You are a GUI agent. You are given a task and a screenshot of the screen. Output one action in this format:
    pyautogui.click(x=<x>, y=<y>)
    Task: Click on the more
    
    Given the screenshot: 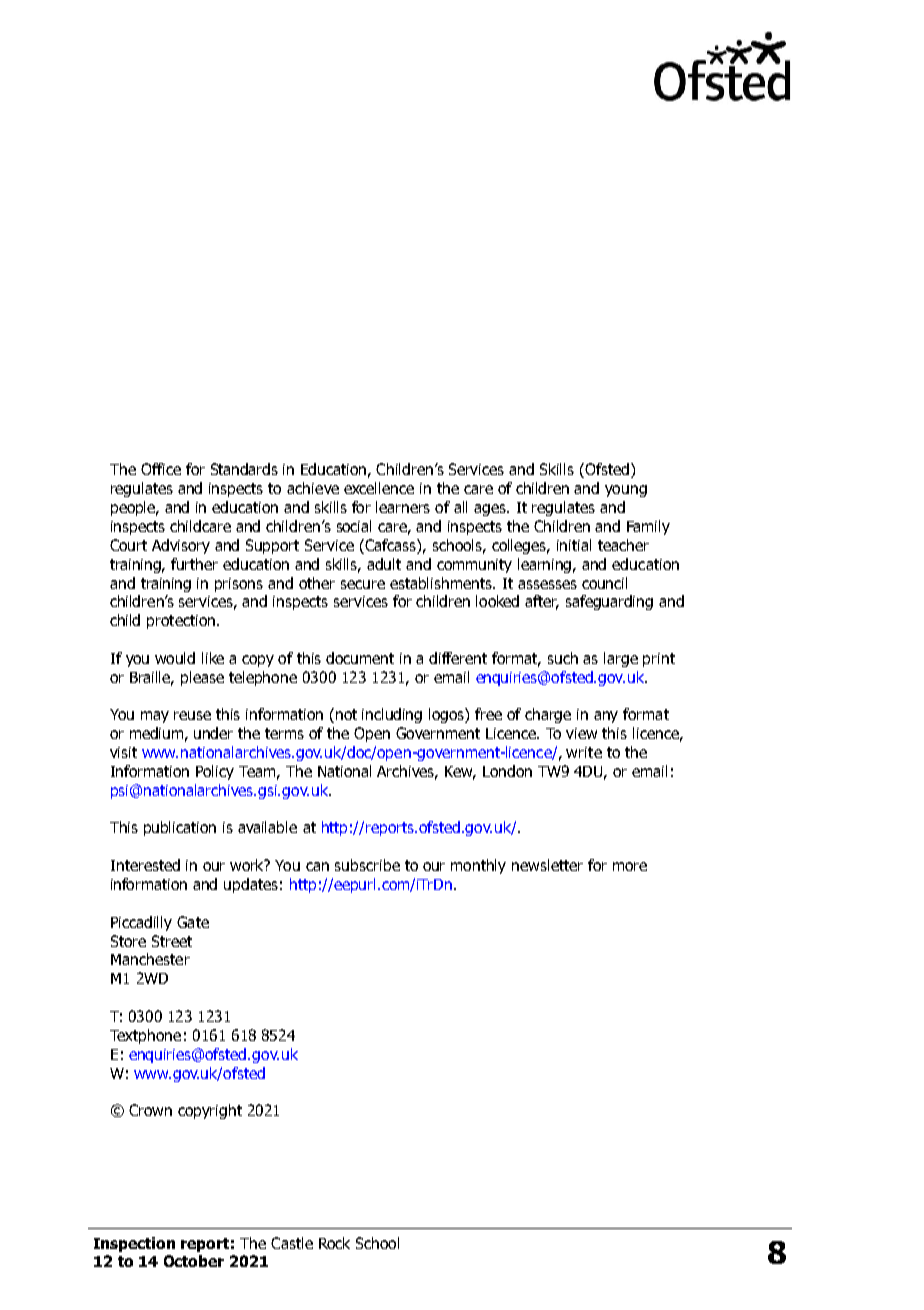 What is the action you would take?
    pyautogui.click(x=630, y=866)
